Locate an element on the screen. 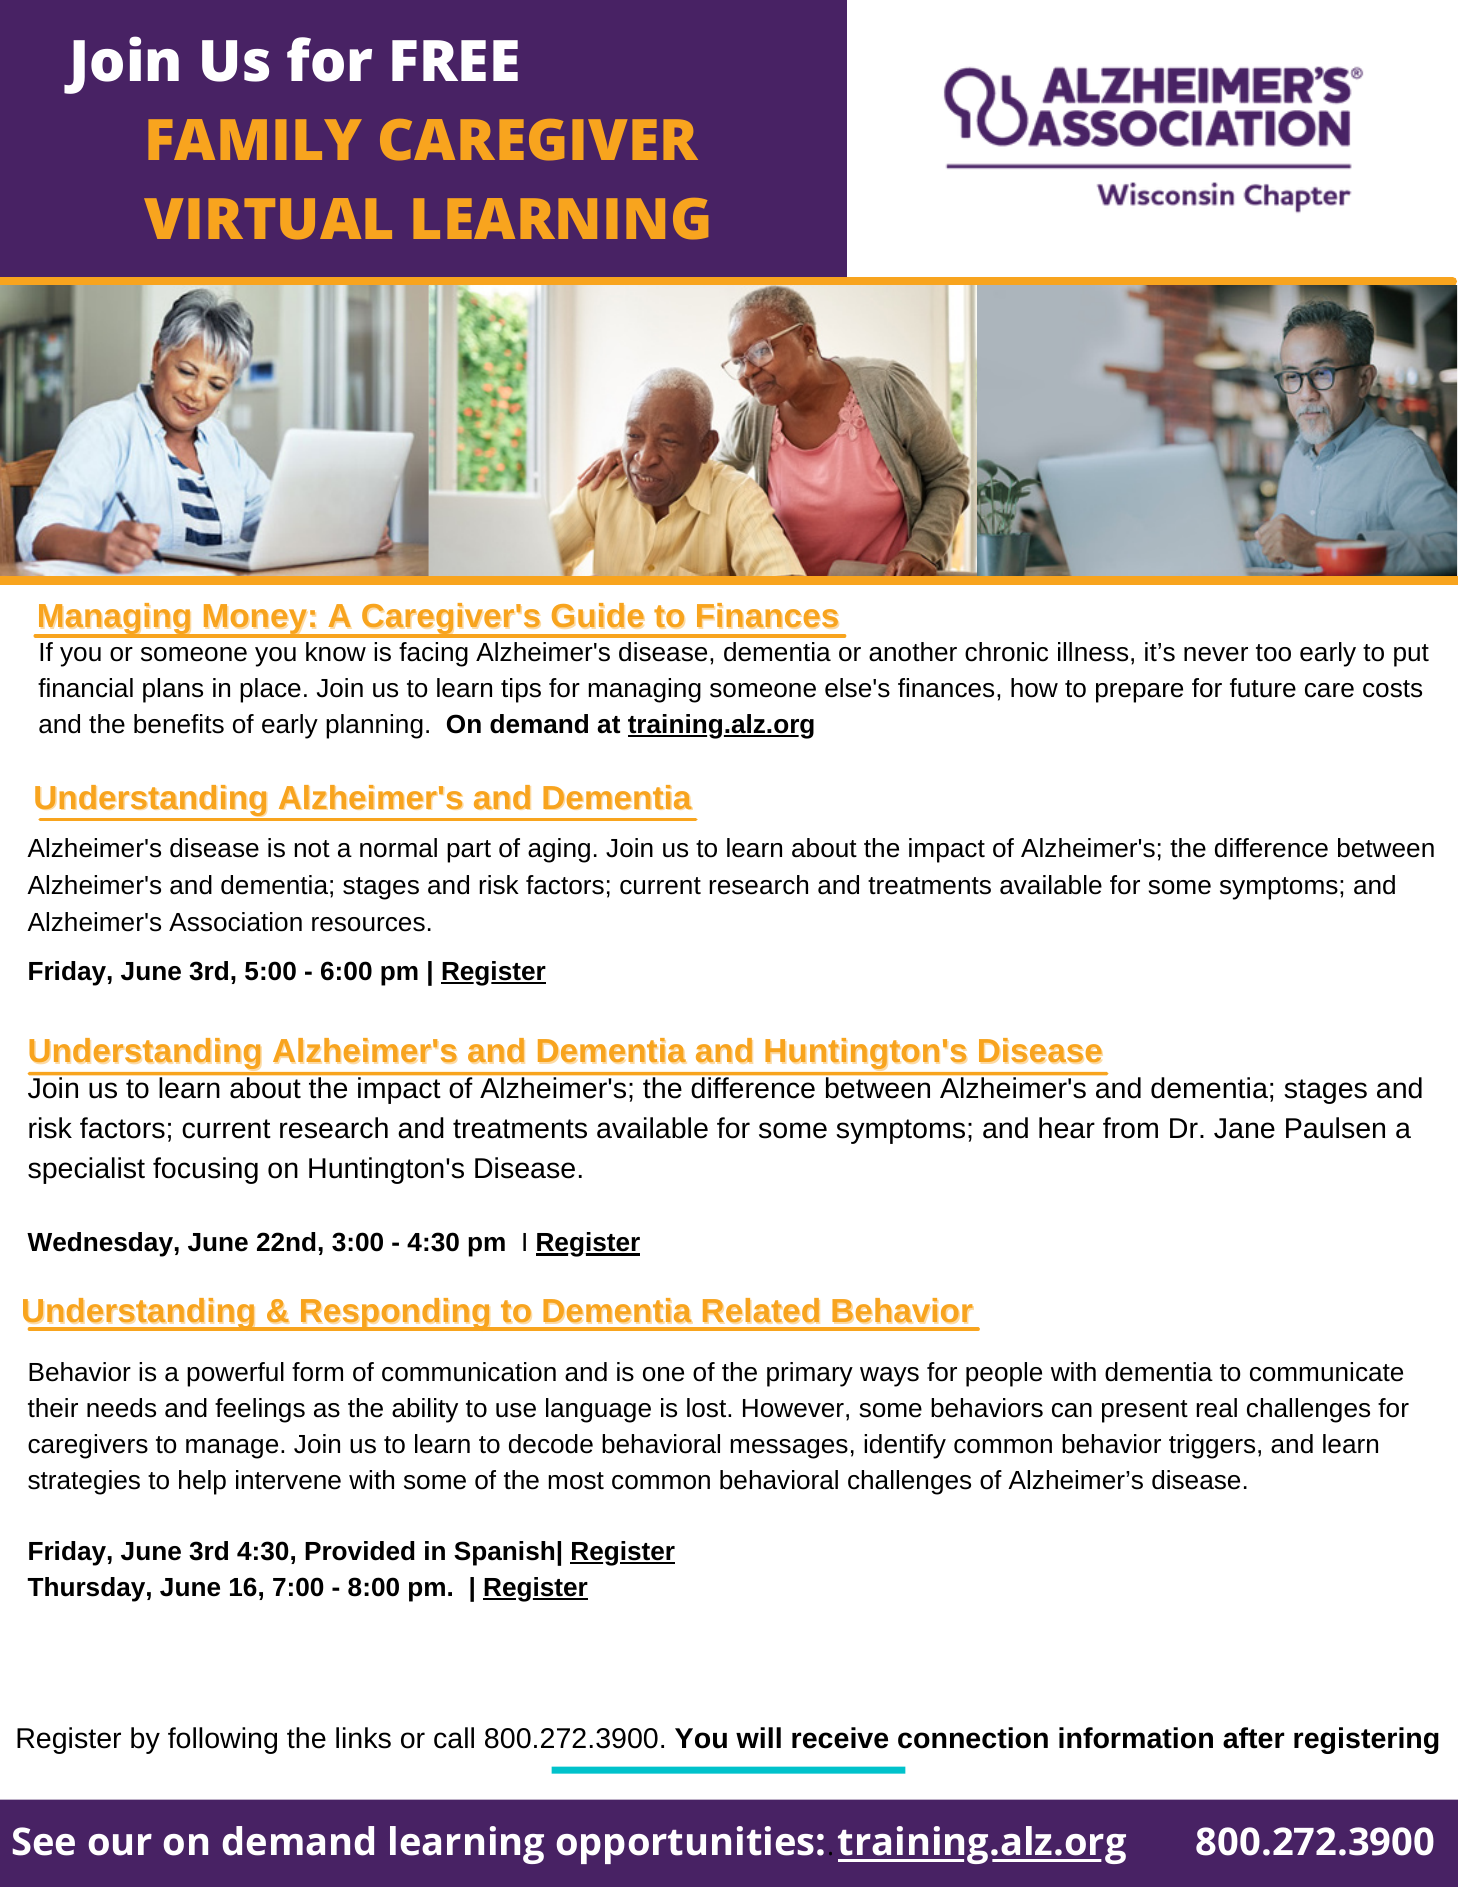 The height and width of the screenshot is (1887, 1458). following is located at coordinates (222, 1740).
